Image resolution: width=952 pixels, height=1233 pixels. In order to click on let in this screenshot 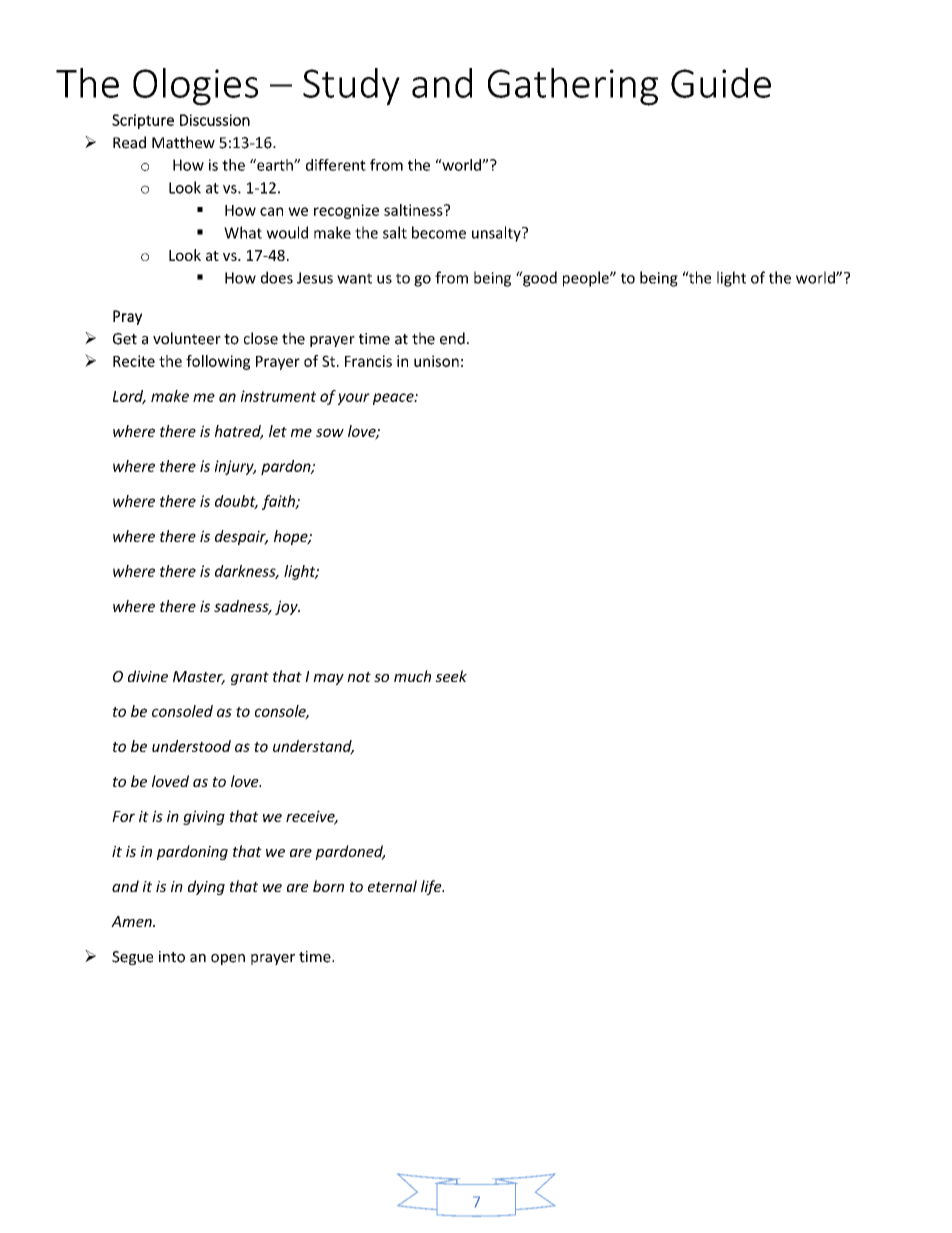, I will do `click(278, 431)`.
